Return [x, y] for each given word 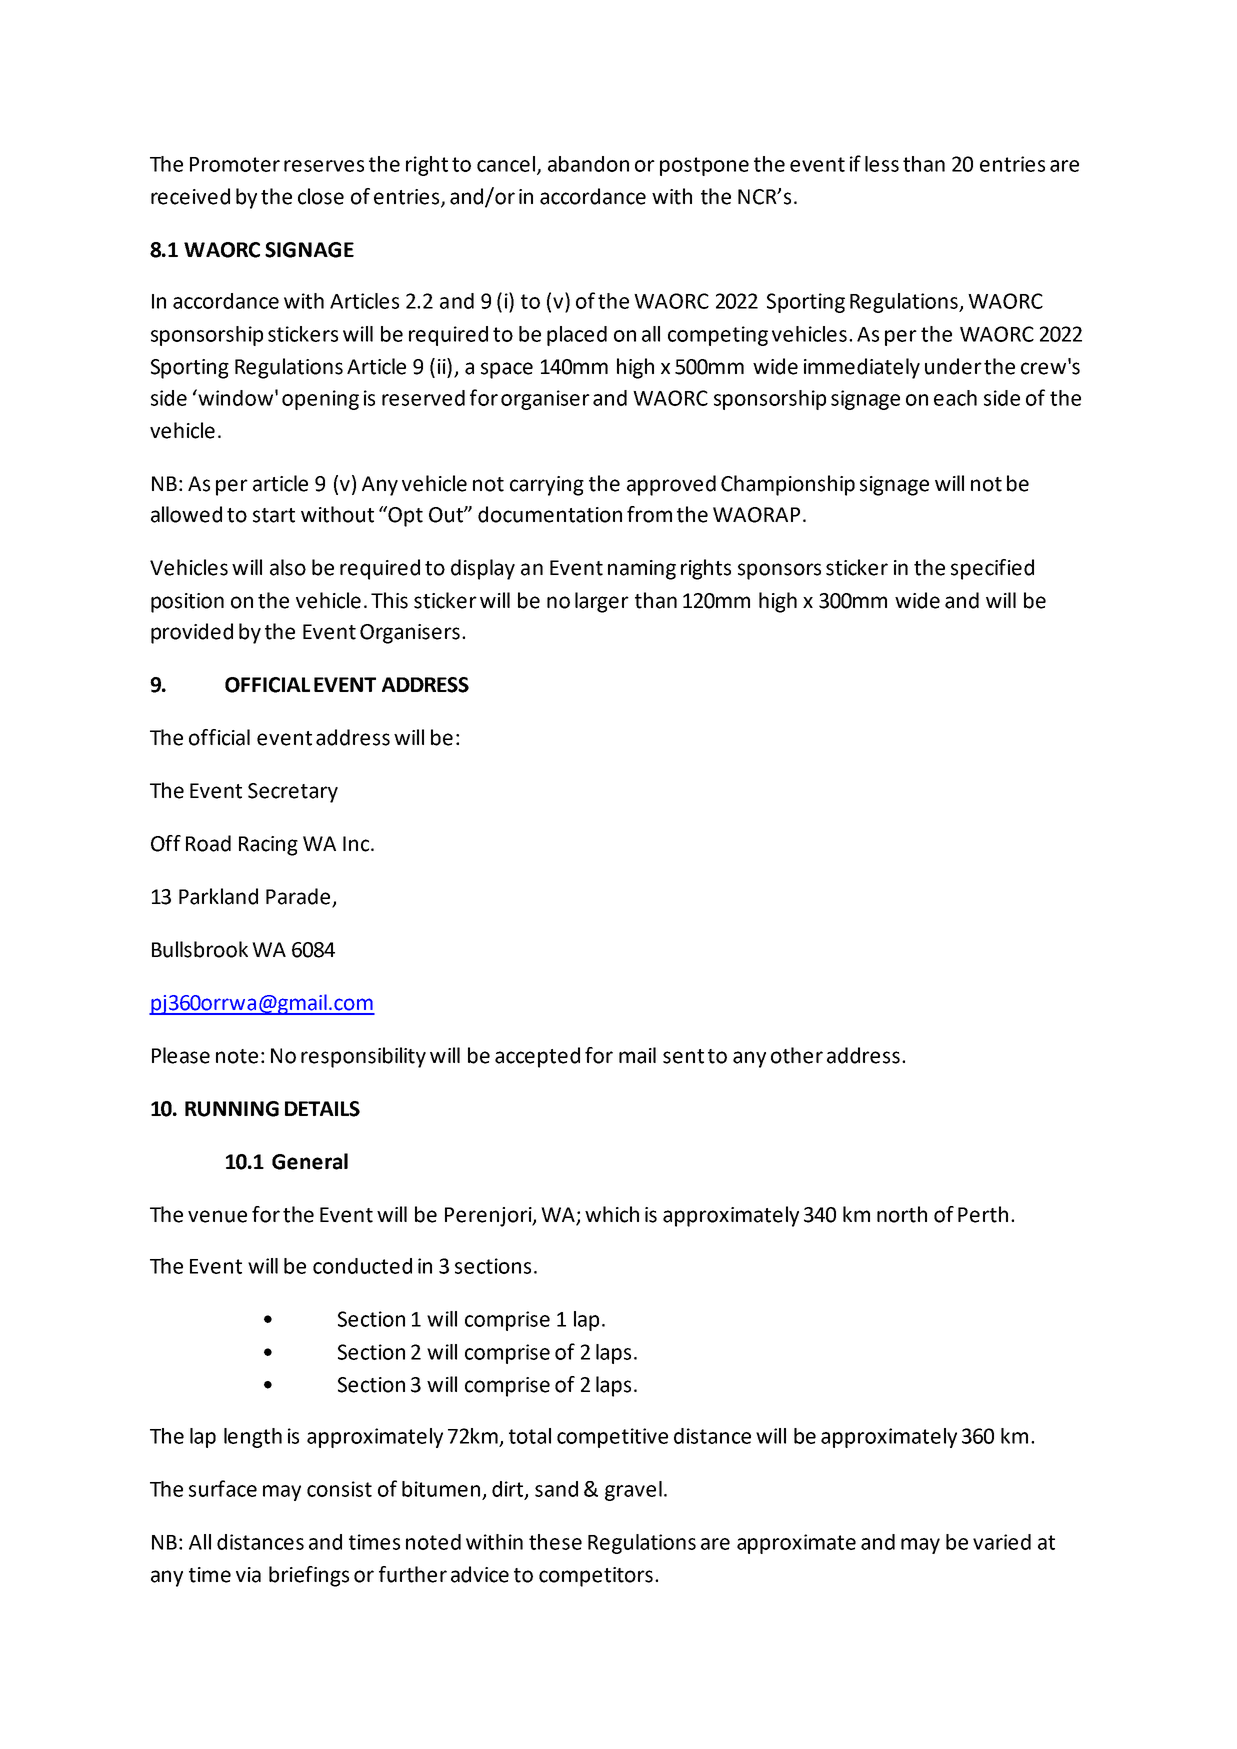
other [797, 1055]
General [310, 1161]
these [555, 1542]
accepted [537, 1057]
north [902, 1214]
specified [992, 569]
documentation [550, 514]
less [882, 164]
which [612, 1214]
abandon [588, 164]
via [248, 1575]
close [321, 196]
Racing [268, 846]
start [274, 515]
